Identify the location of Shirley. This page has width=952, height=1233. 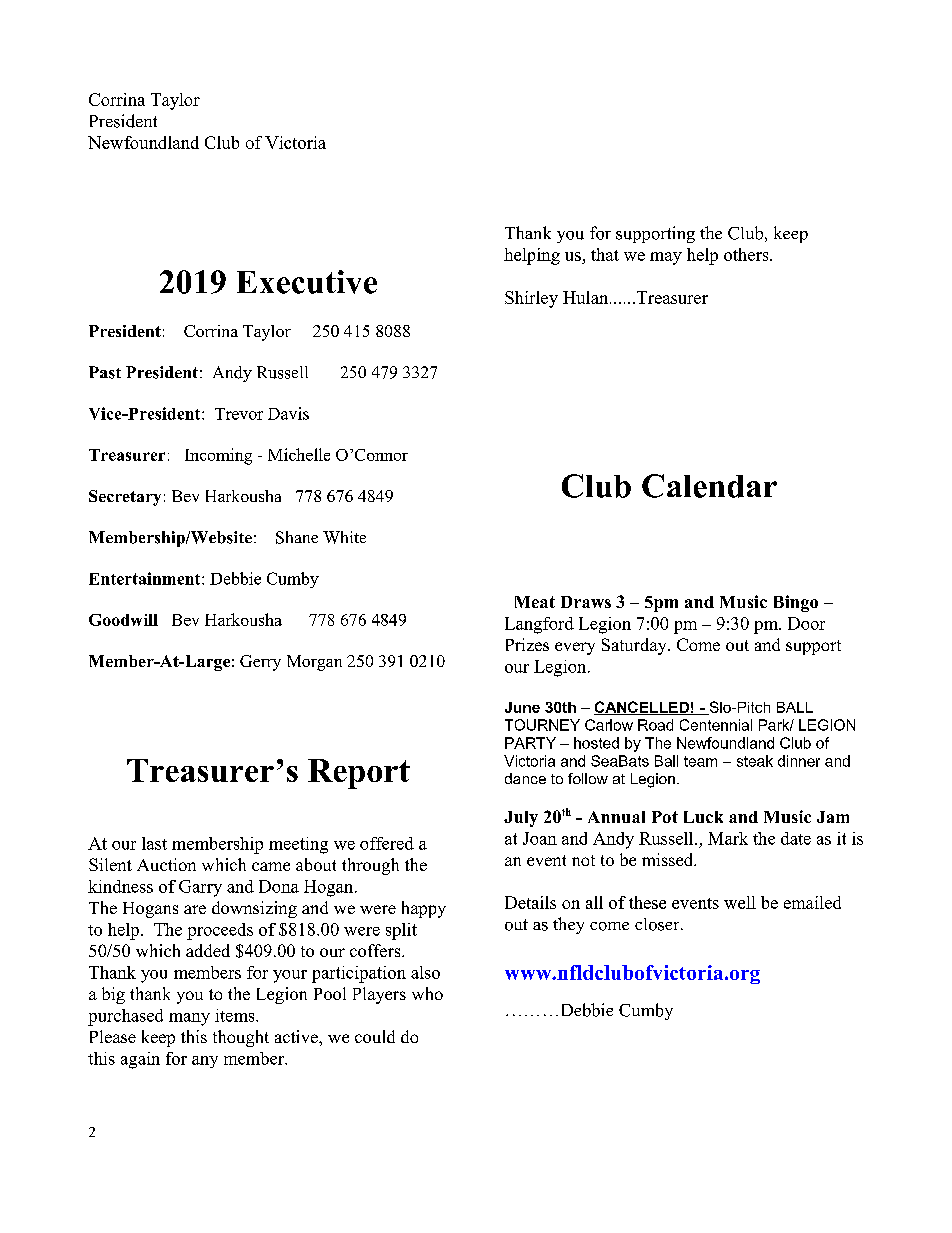
(531, 299).
